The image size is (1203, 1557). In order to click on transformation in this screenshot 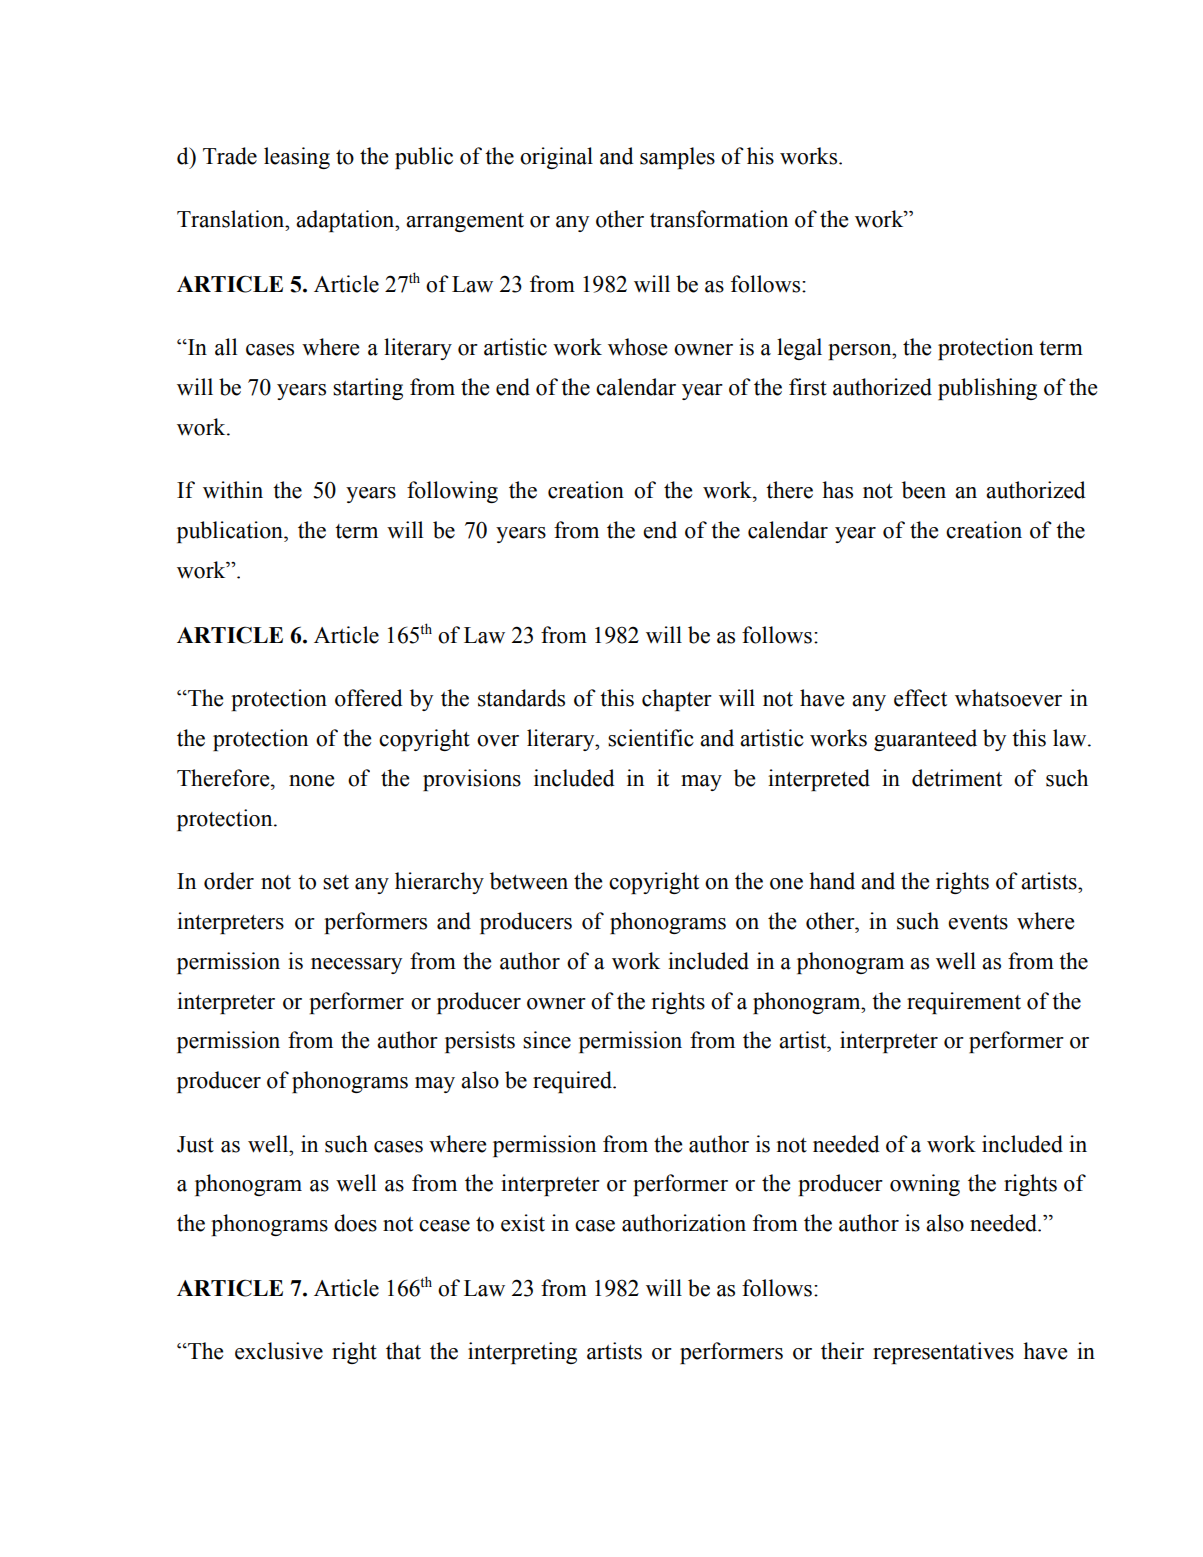, I will do `click(719, 219)`.
